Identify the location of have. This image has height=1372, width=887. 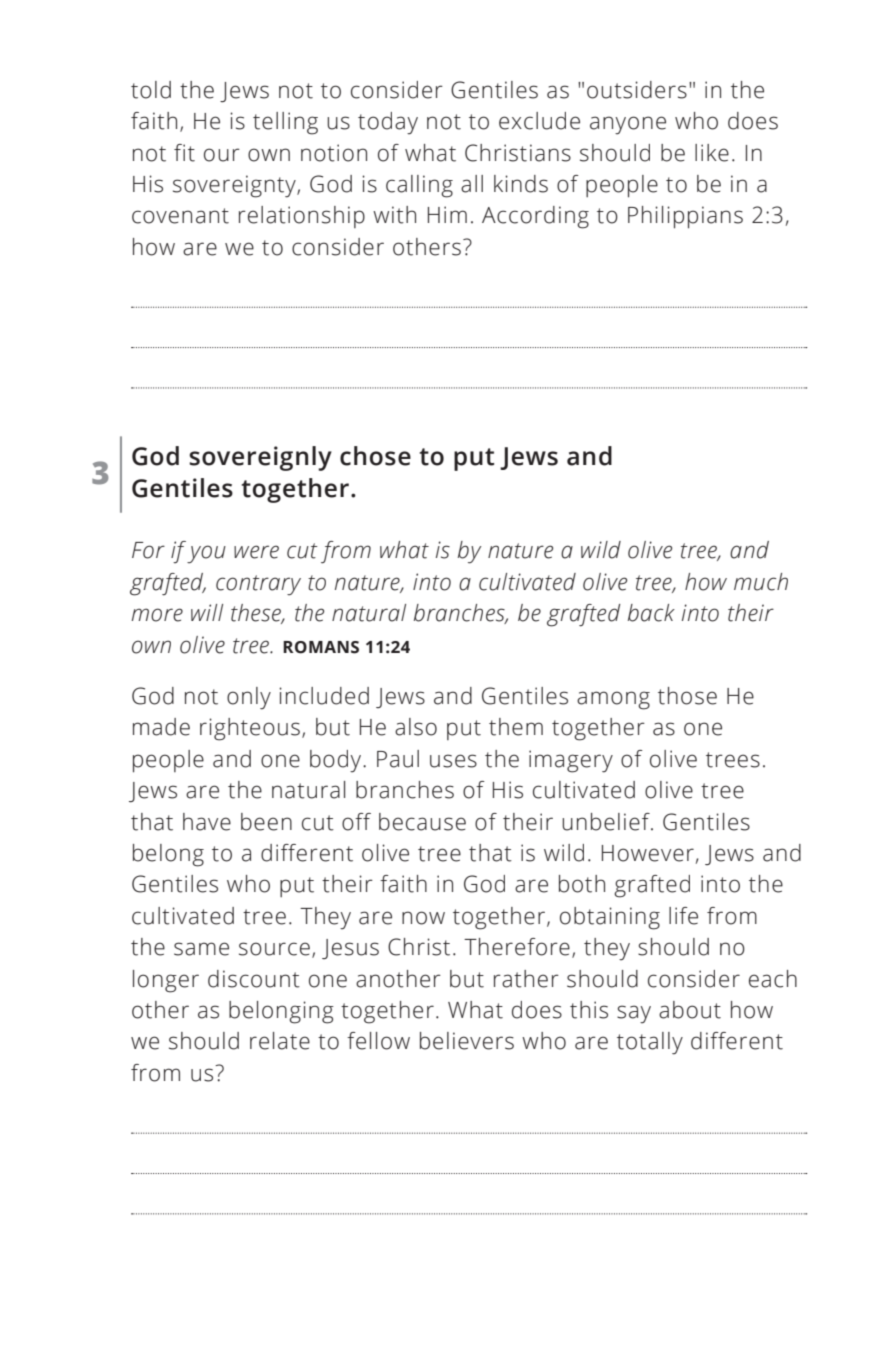
(207, 822).
